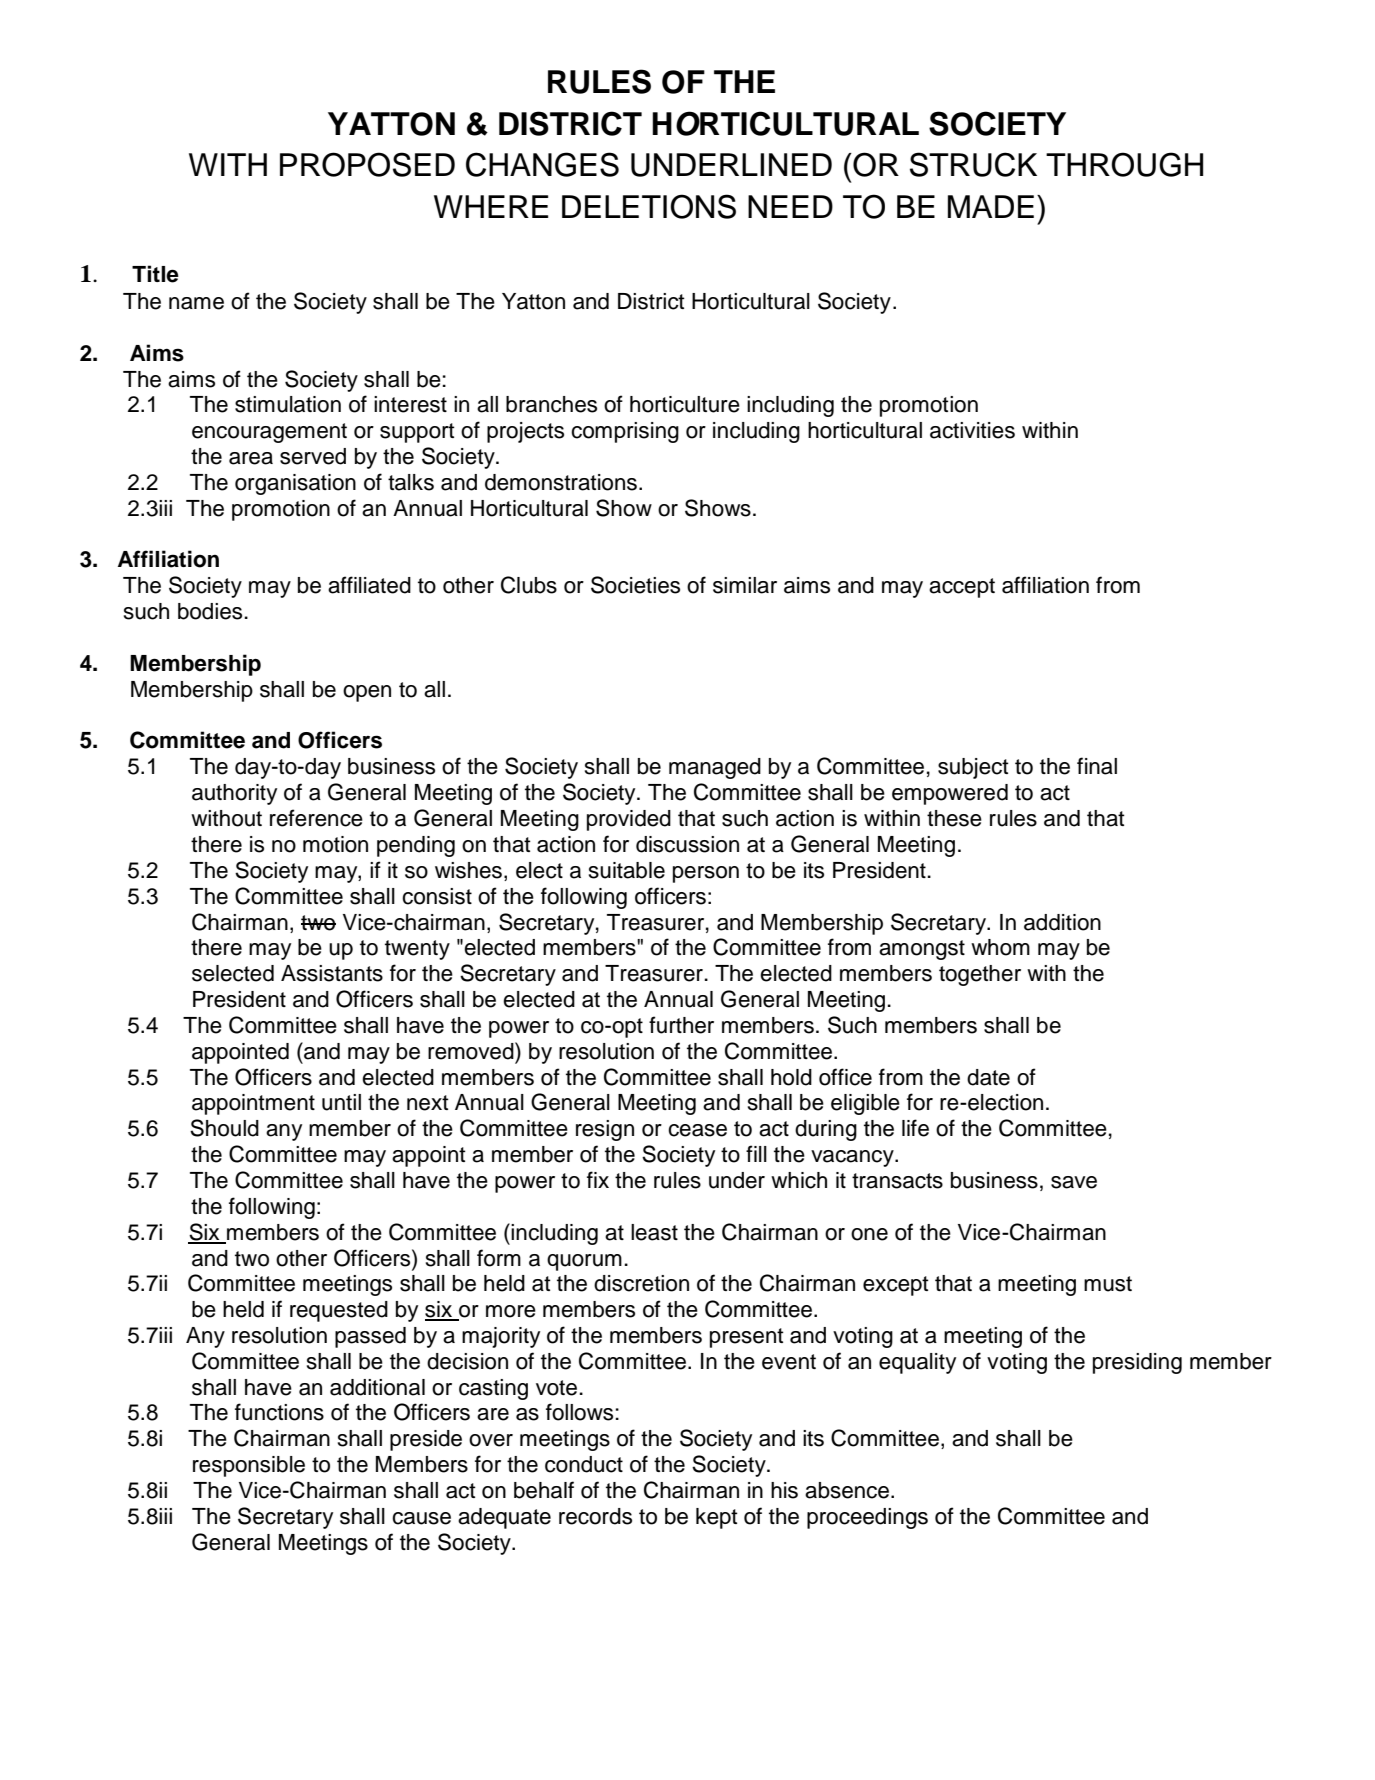 This image has width=1375, height=1780. What do you see at coordinates (681, 1025) in the image?
I see `further` at bounding box center [681, 1025].
